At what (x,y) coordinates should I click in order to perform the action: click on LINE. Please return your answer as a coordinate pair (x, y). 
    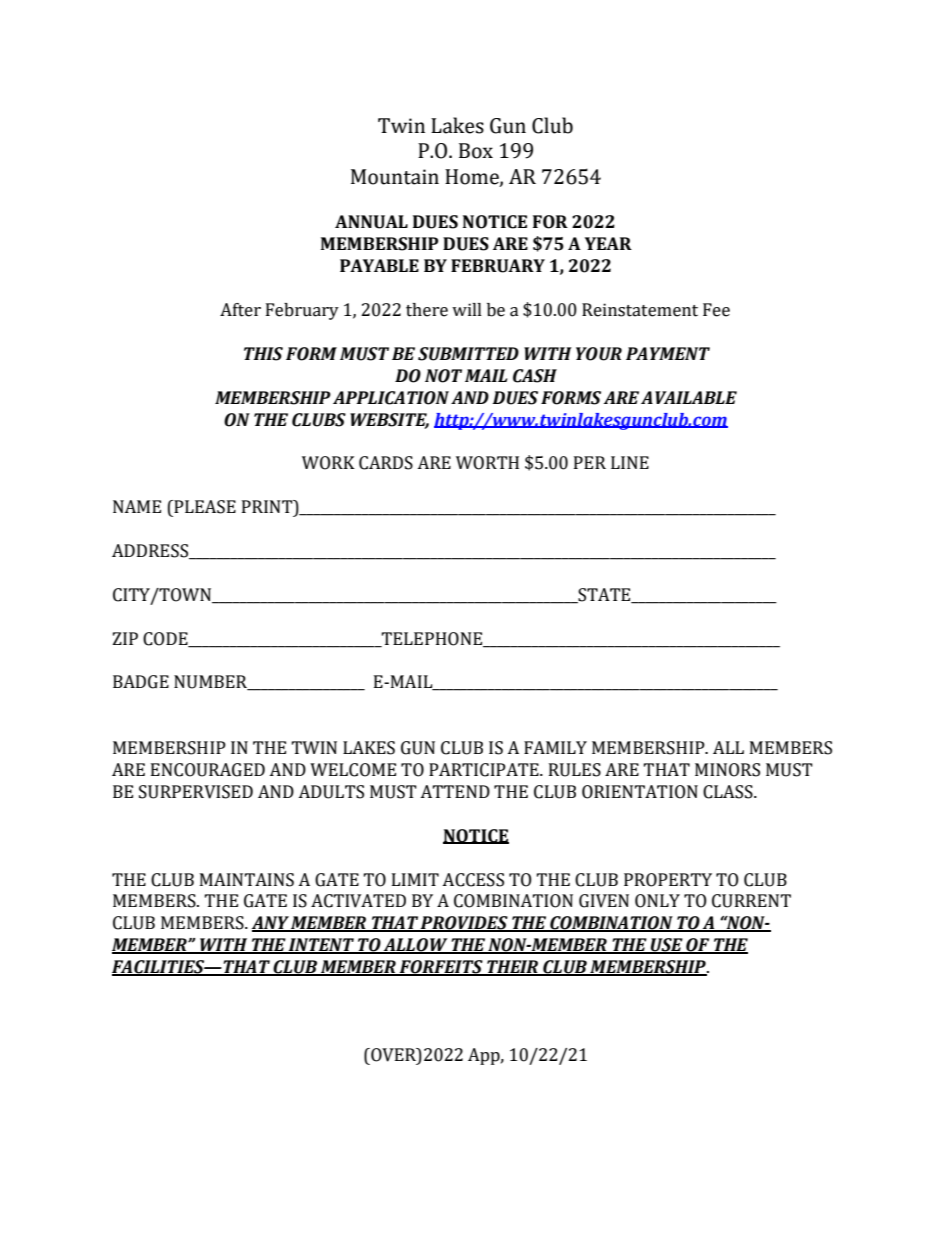
    Looking at the image, I should click on (630, 462).
